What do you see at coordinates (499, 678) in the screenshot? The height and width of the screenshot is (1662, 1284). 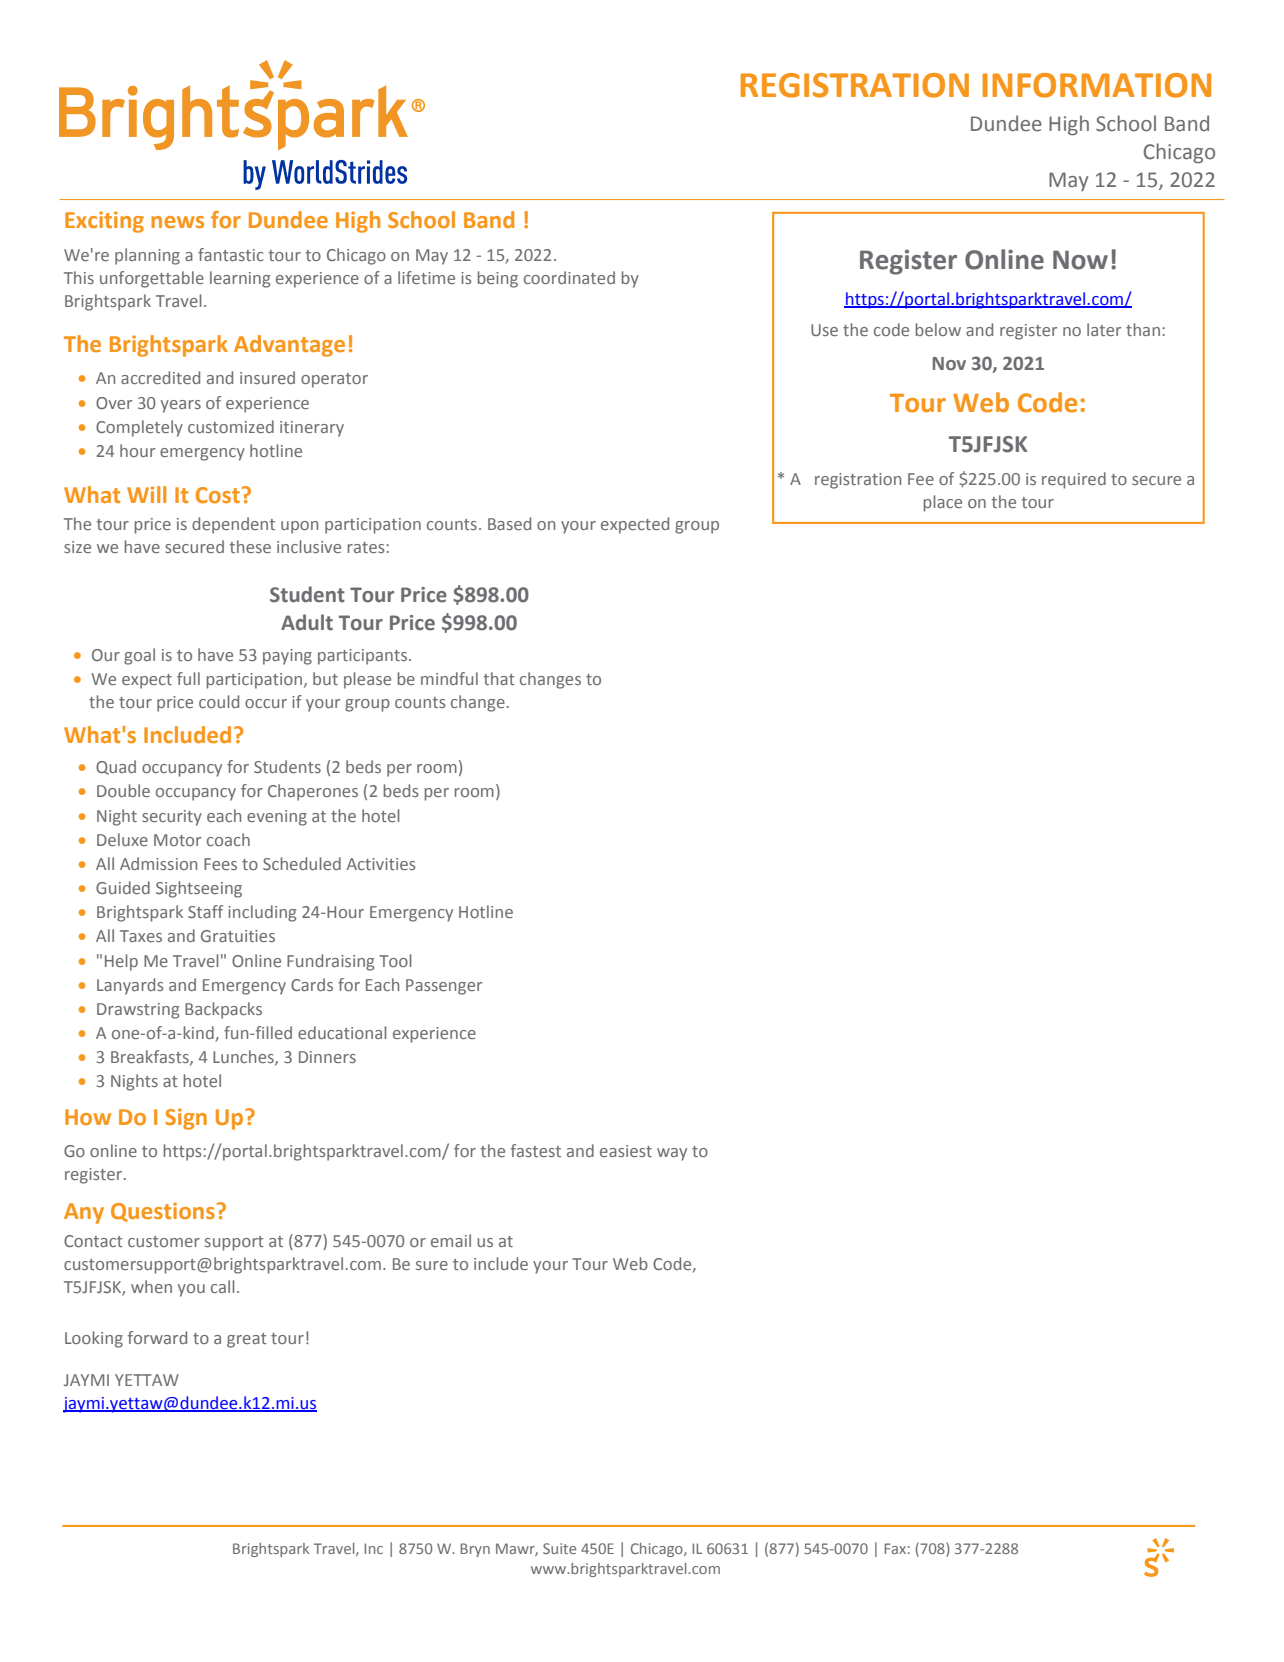 I see `that` at bounding box center [499, 678].
